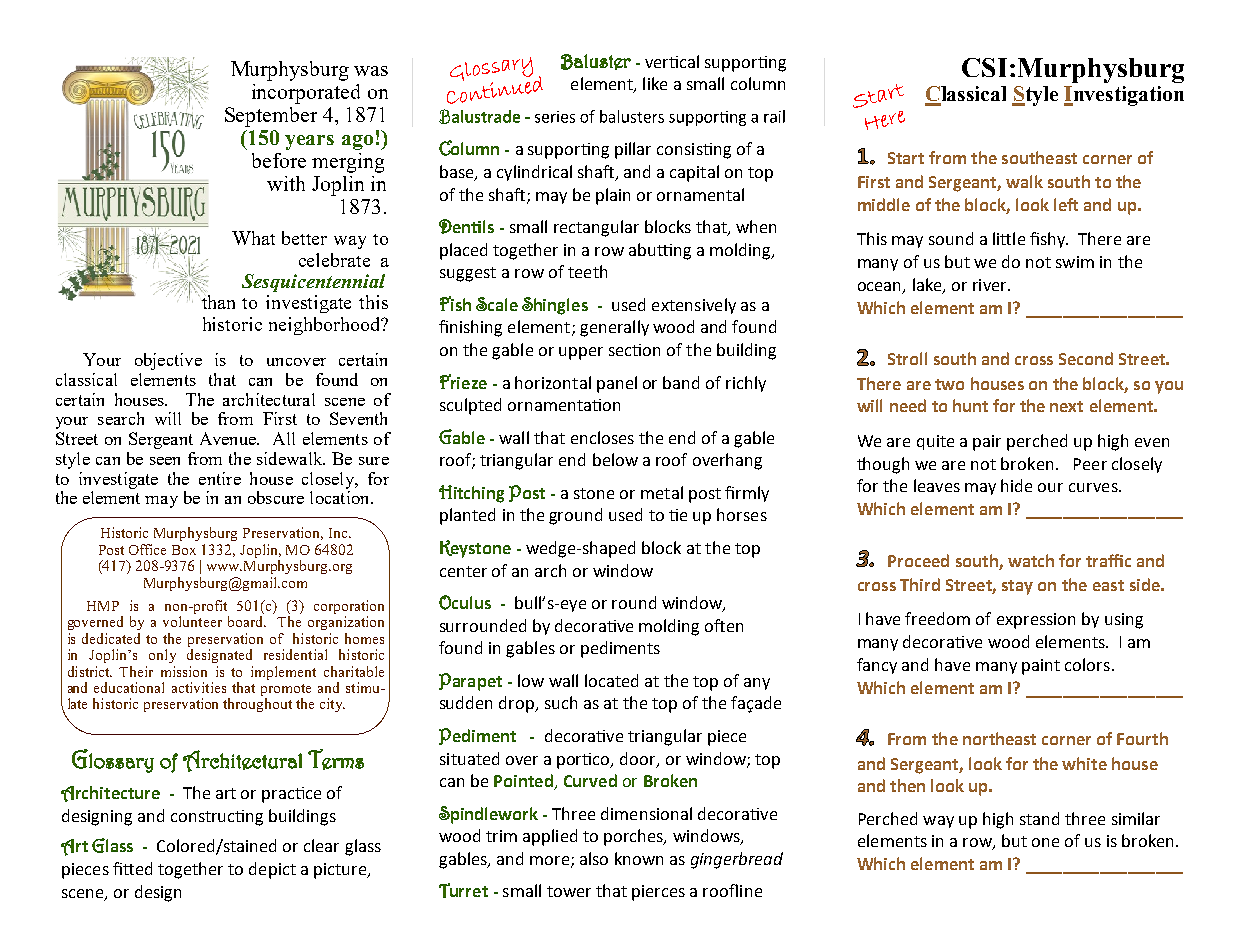  I want to click on throughout, so click(257, 705).
